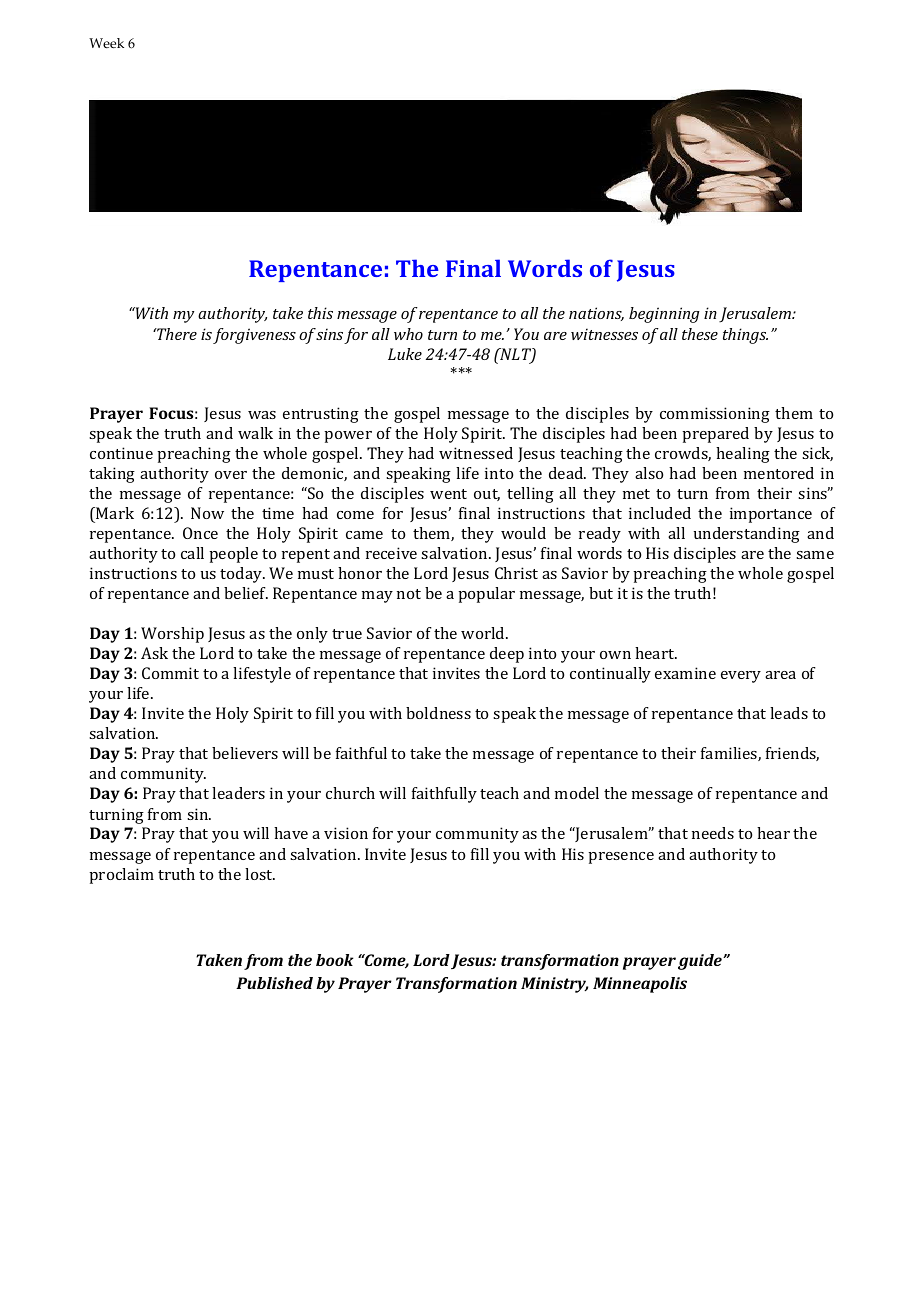 The width and height of the image is (924, 1308). Describe the element at coordinates (170, 673) in the image. I see `Commit` at that location.
